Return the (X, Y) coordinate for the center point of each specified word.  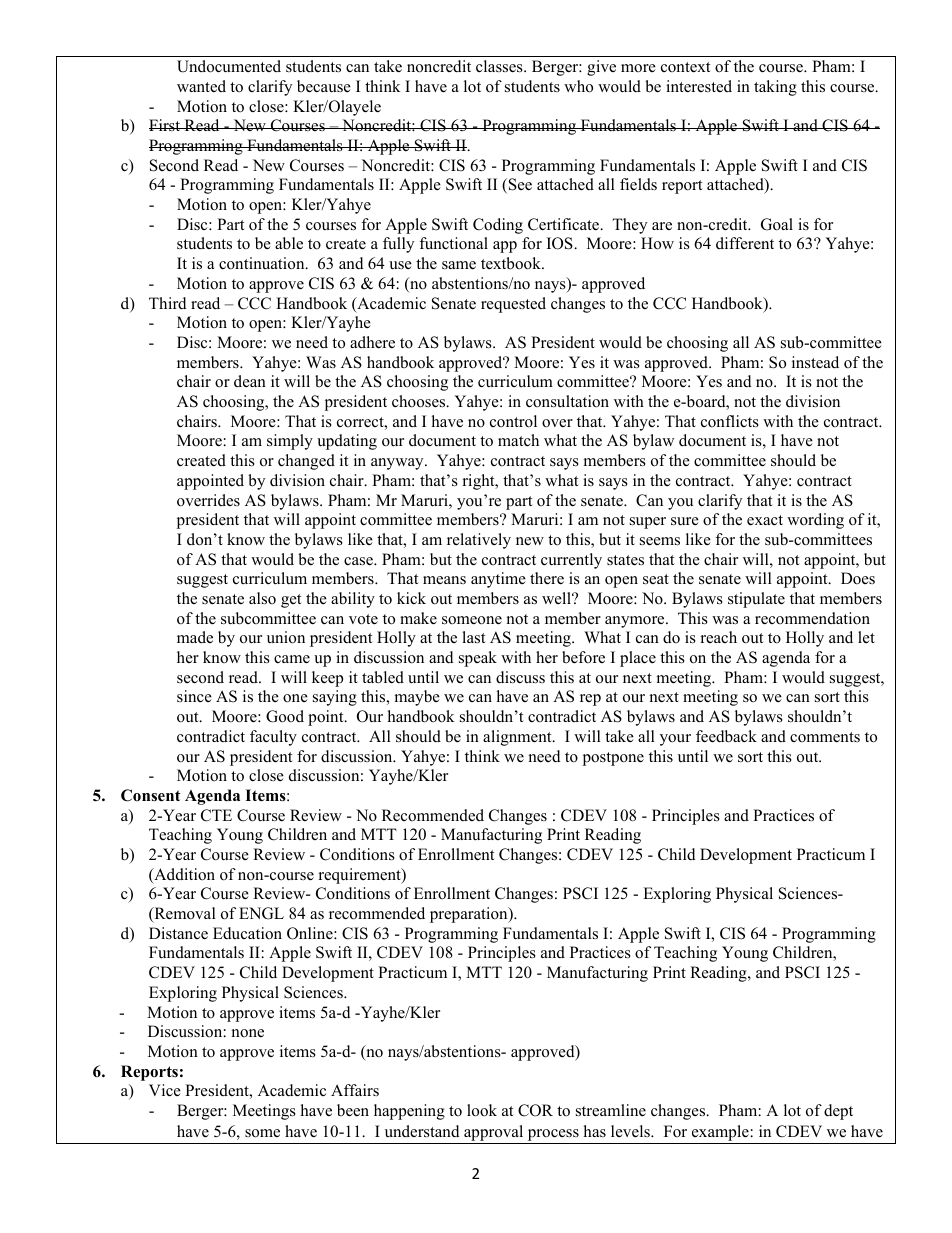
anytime (498, 580)
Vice (165, 1090)
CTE (216, 815)
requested (513, 305)
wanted (201, 86)
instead (815, 362)
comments (825, 737)
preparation (470, 915)
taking (775, 88)
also (262, 598)
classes (500, 66)
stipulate (756, 600)
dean (250, 381)
